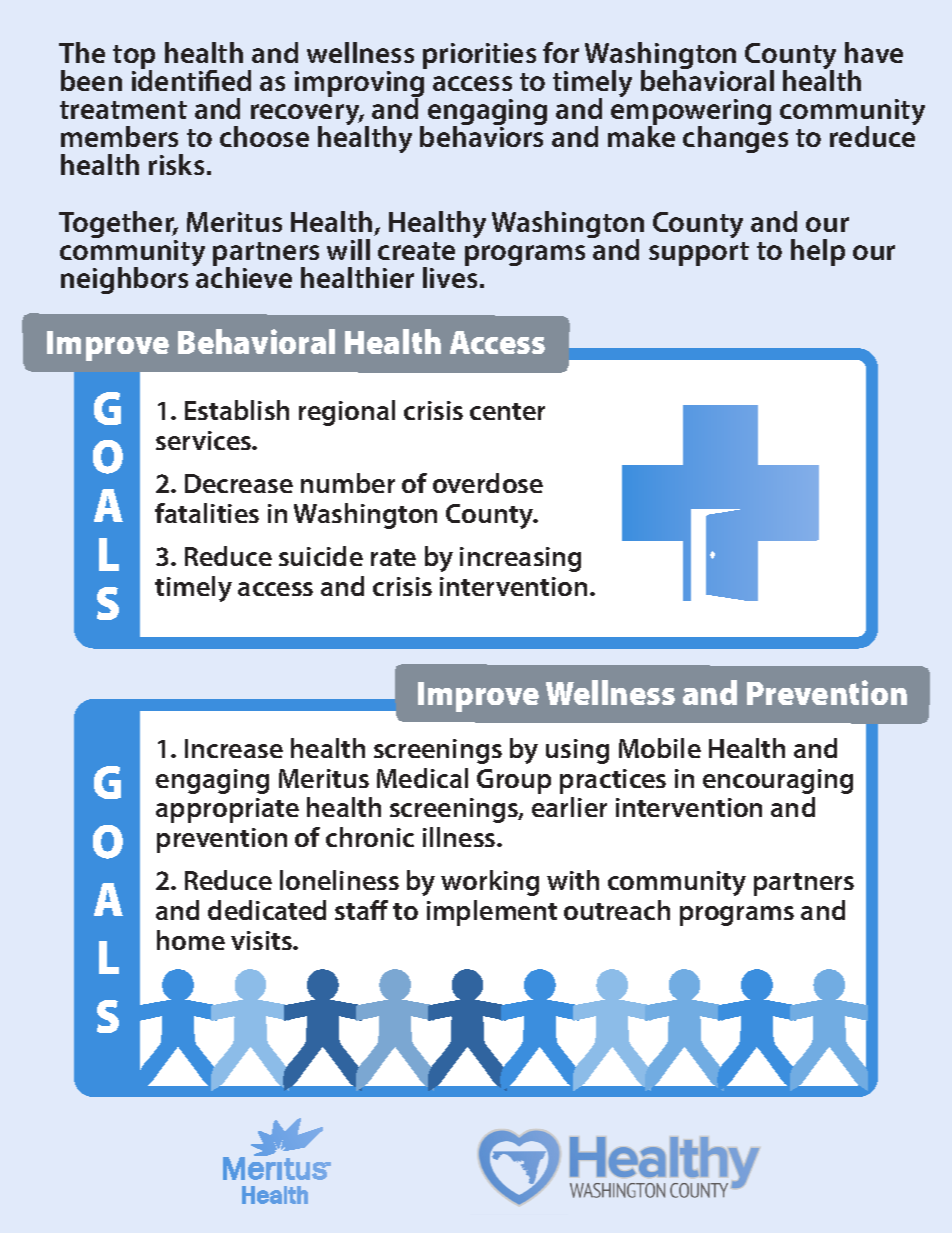 The height and width of the document is (1233, 952). Describe the element at coordinates (450, 276) in the document. I see `lives` at that location.
